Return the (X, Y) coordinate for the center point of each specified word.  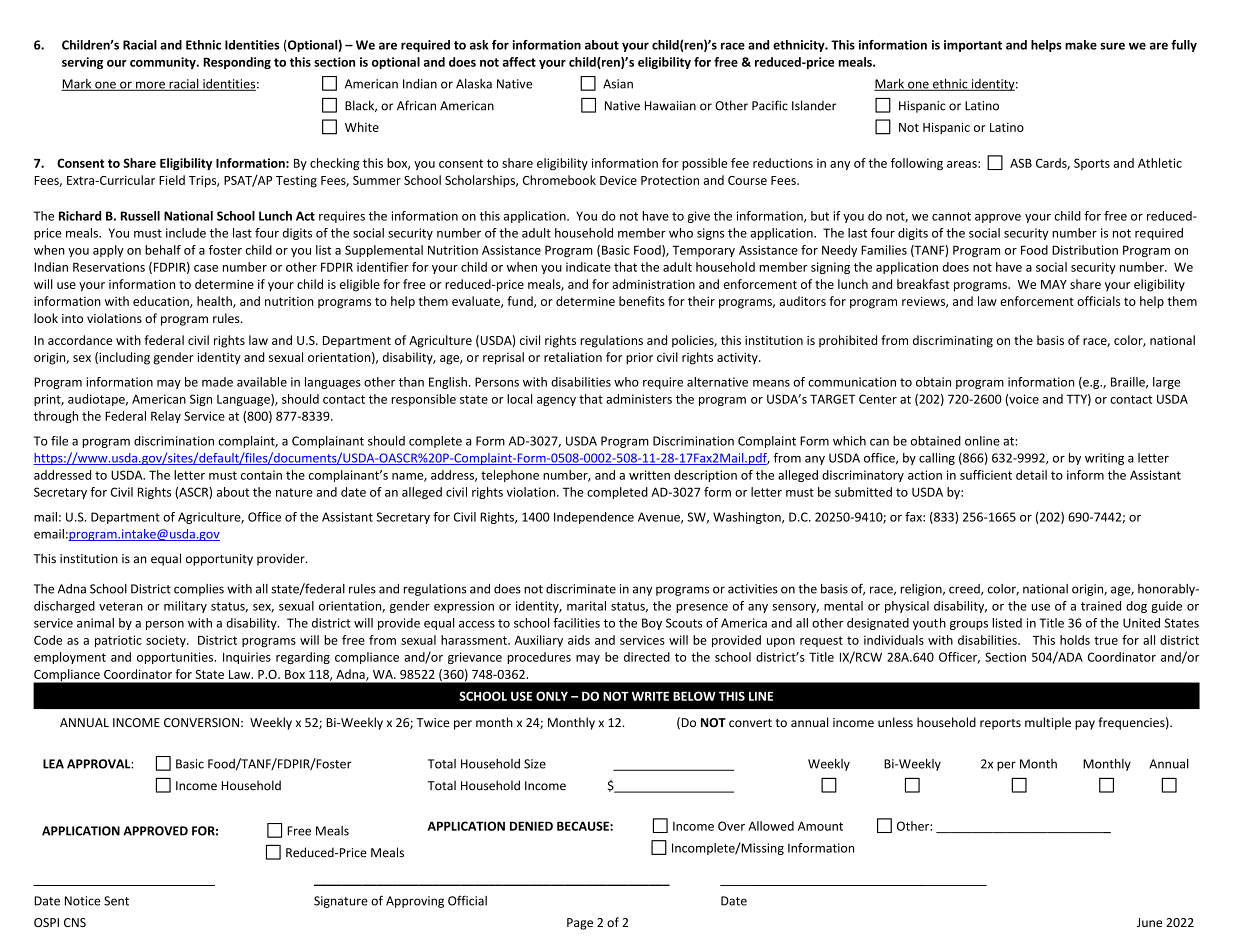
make (1081, 45)
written (649, 475)
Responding (237, 63)
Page (580, 924)
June (1149, 922)
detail (1031, 475)
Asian (618, 84)
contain (261, 475)
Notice (83, 901)
